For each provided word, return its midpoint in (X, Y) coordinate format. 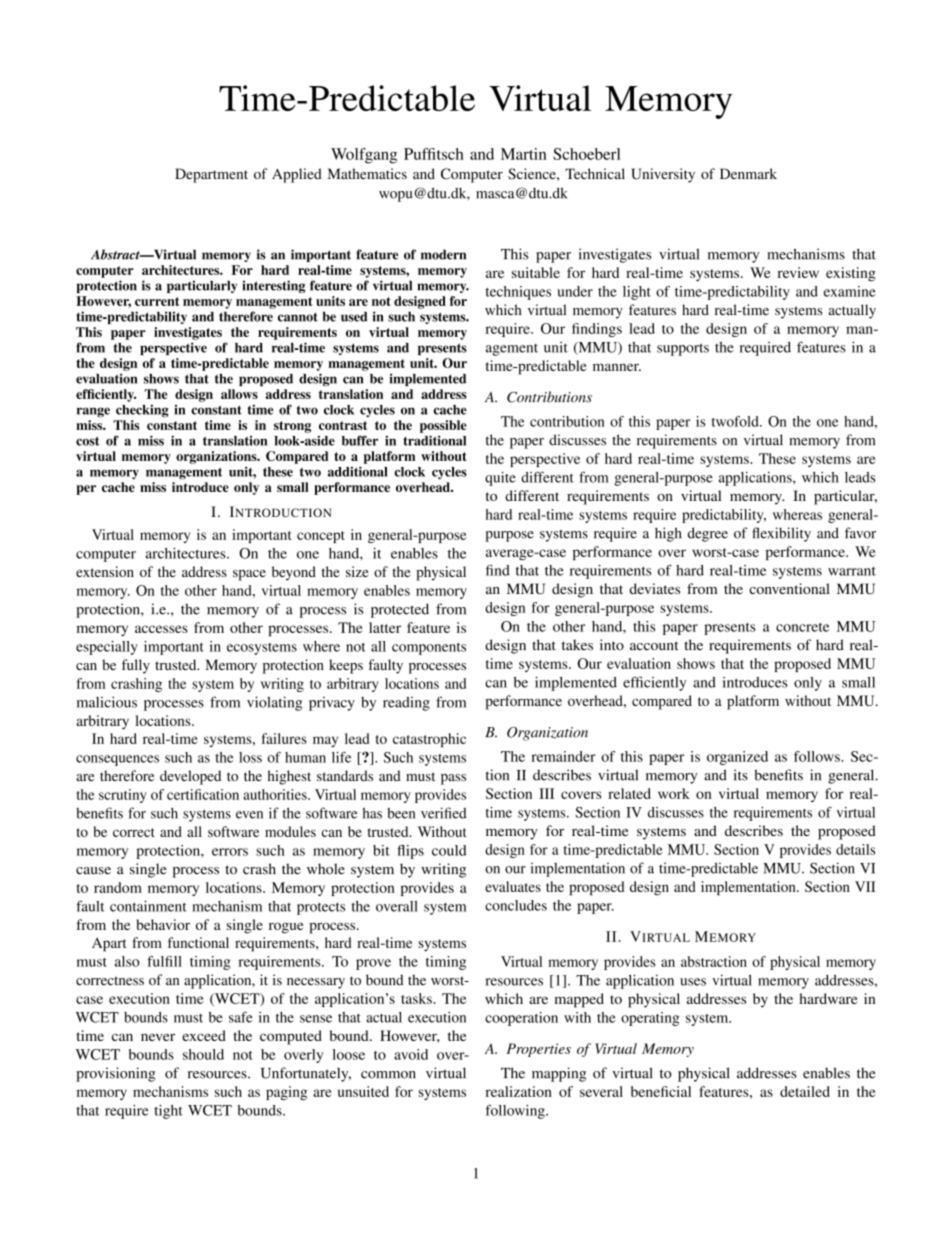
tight (168, 1112)
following (516, 1111)
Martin (523, 154)
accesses (161, 629)
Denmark (748, 173)
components (429, 649)
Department (211, 175)
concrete (802, 627)
